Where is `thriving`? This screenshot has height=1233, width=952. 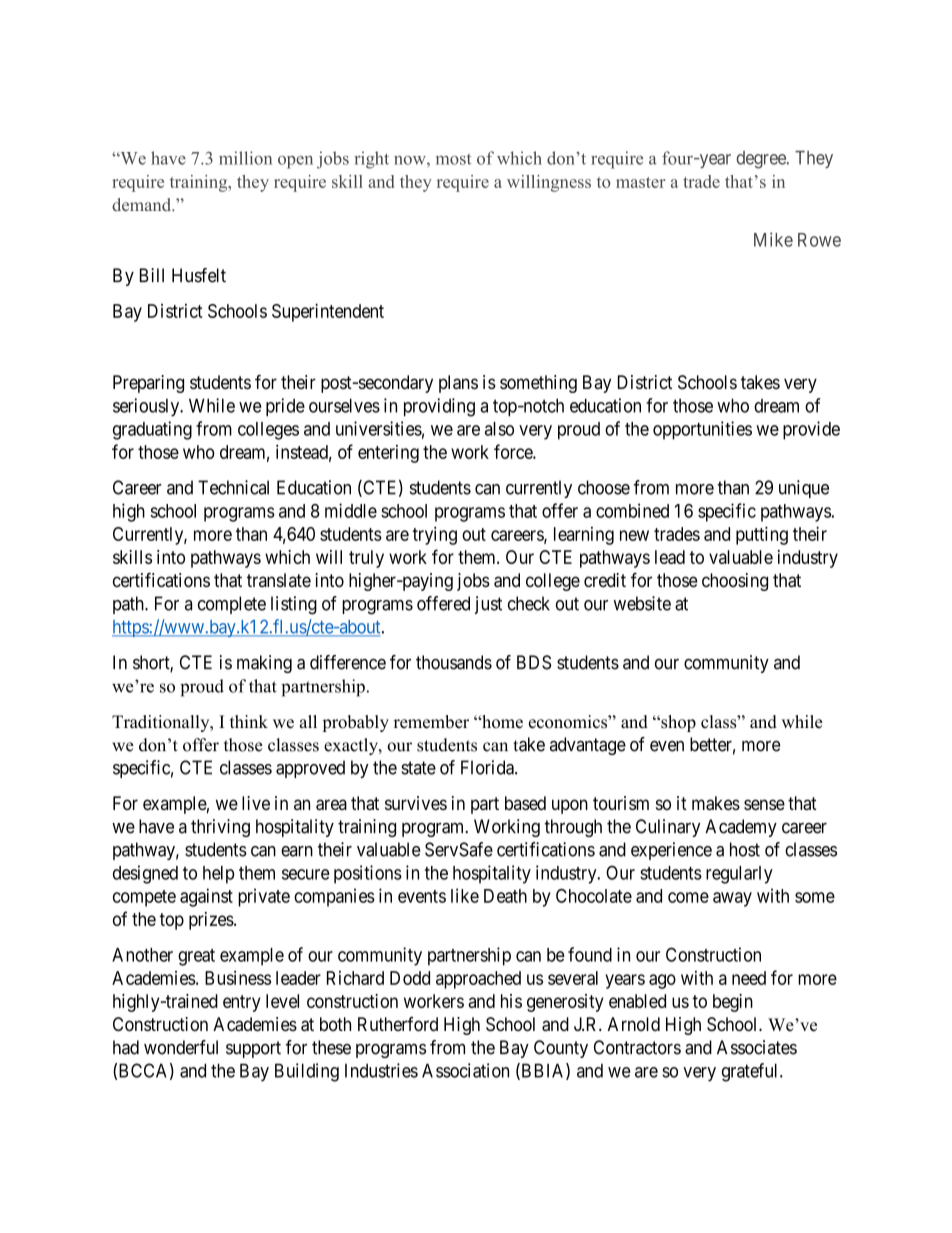 thriving is located at coordinates (220, 828).
